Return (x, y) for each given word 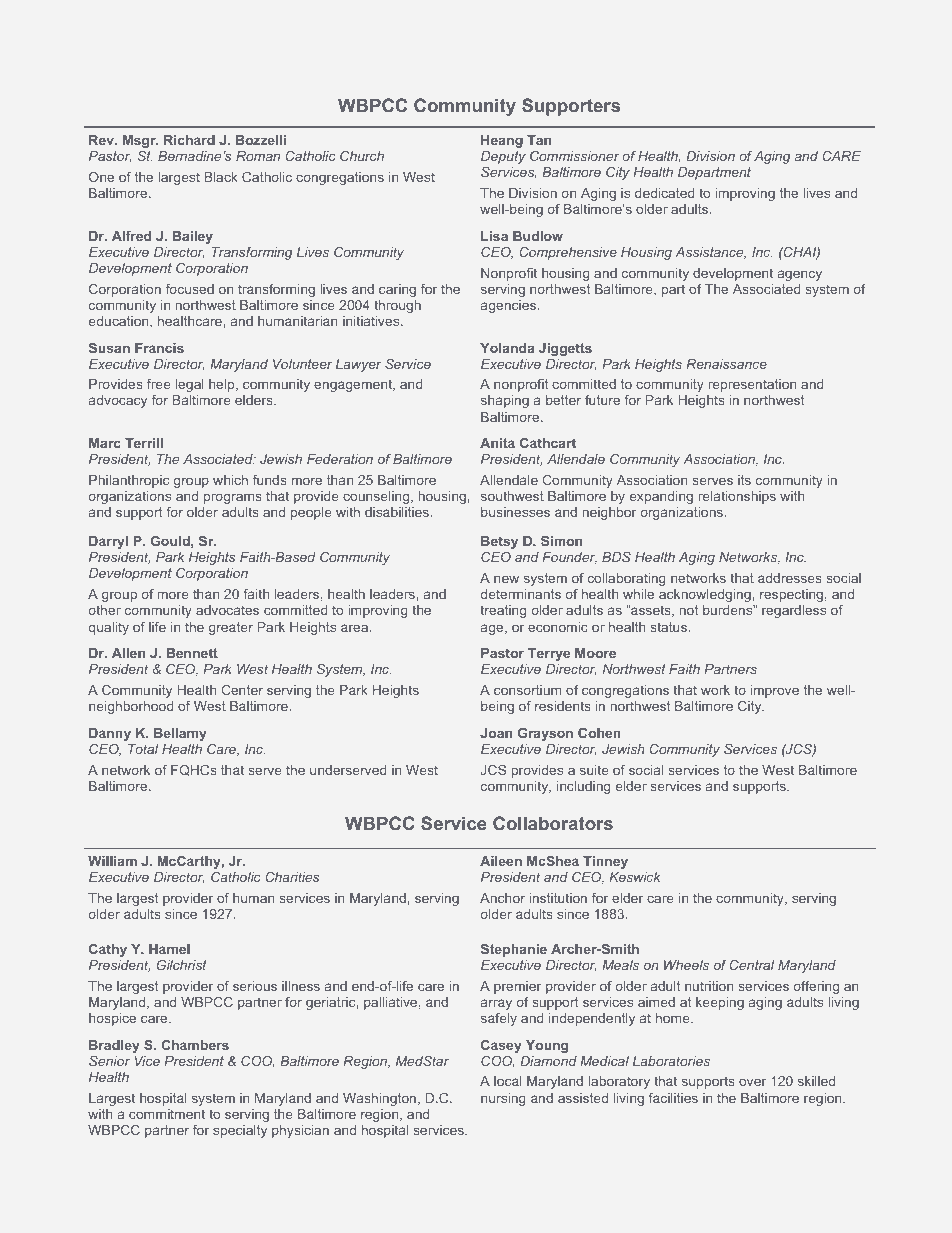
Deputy (503, 157)
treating (503, 611)
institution (558, 898)
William (112, 861)
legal (189, 385)
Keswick (635, 877)
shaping (505, 401)
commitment (167, 1114)
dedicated (665, 193)
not (688, 610)
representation (752, 385)
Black (221, 177)
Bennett (192, 653)
